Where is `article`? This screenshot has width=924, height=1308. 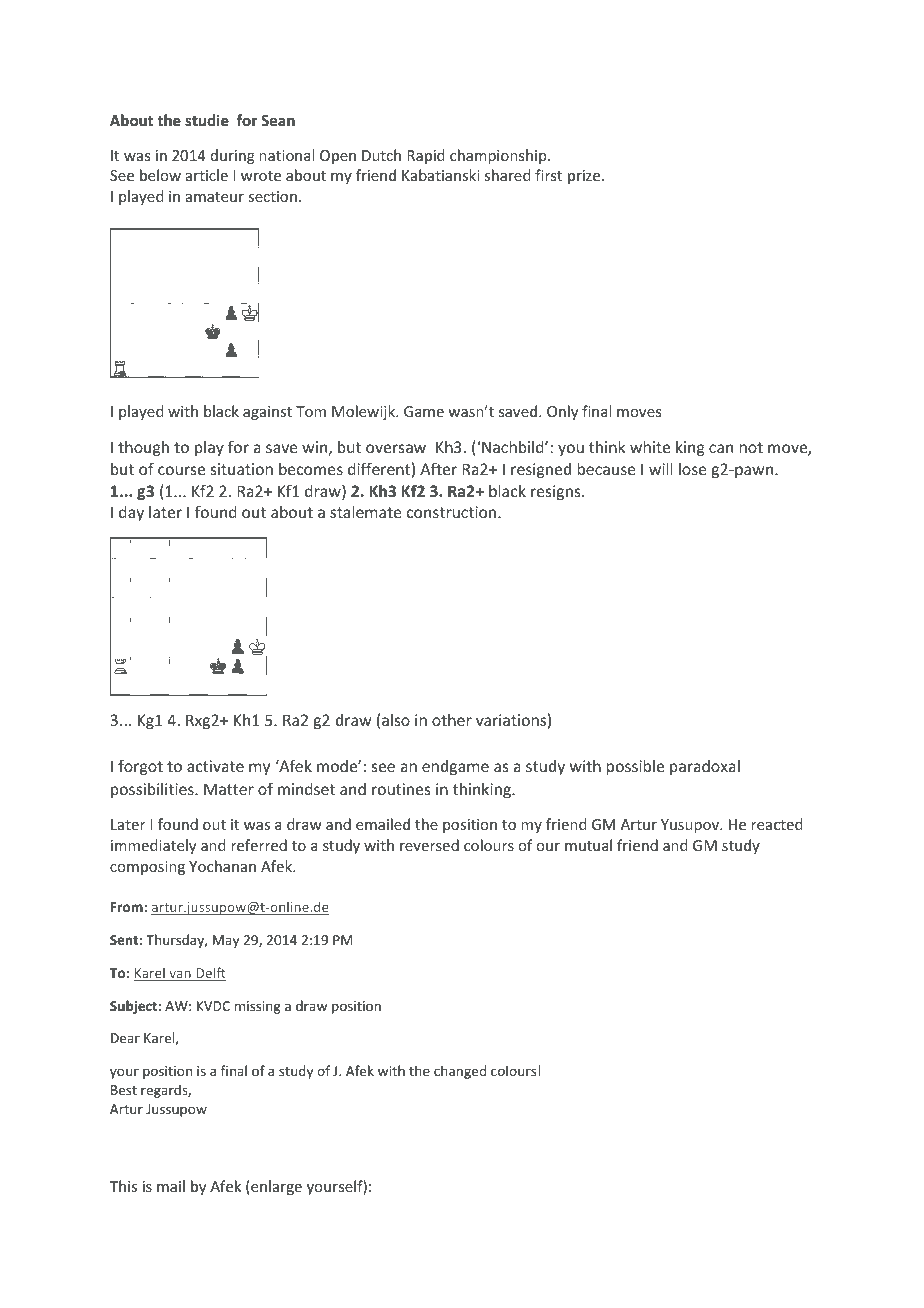
article is located at coordinates (207, 175).
